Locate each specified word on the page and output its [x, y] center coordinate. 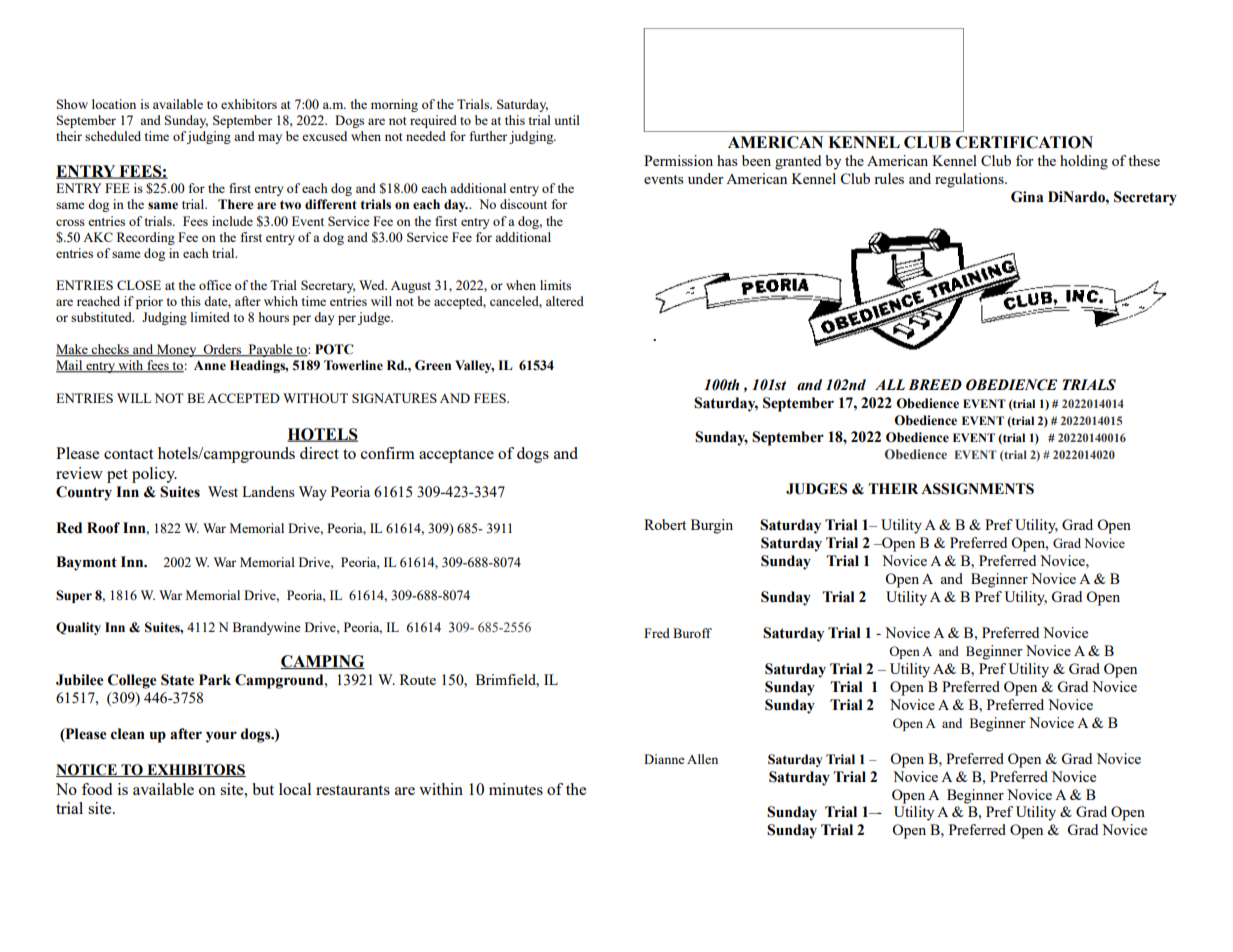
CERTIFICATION [1024, 142]
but [263, 789]
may [270, 139]
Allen [702, 759]
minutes [516, 789]
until [567, 120]
